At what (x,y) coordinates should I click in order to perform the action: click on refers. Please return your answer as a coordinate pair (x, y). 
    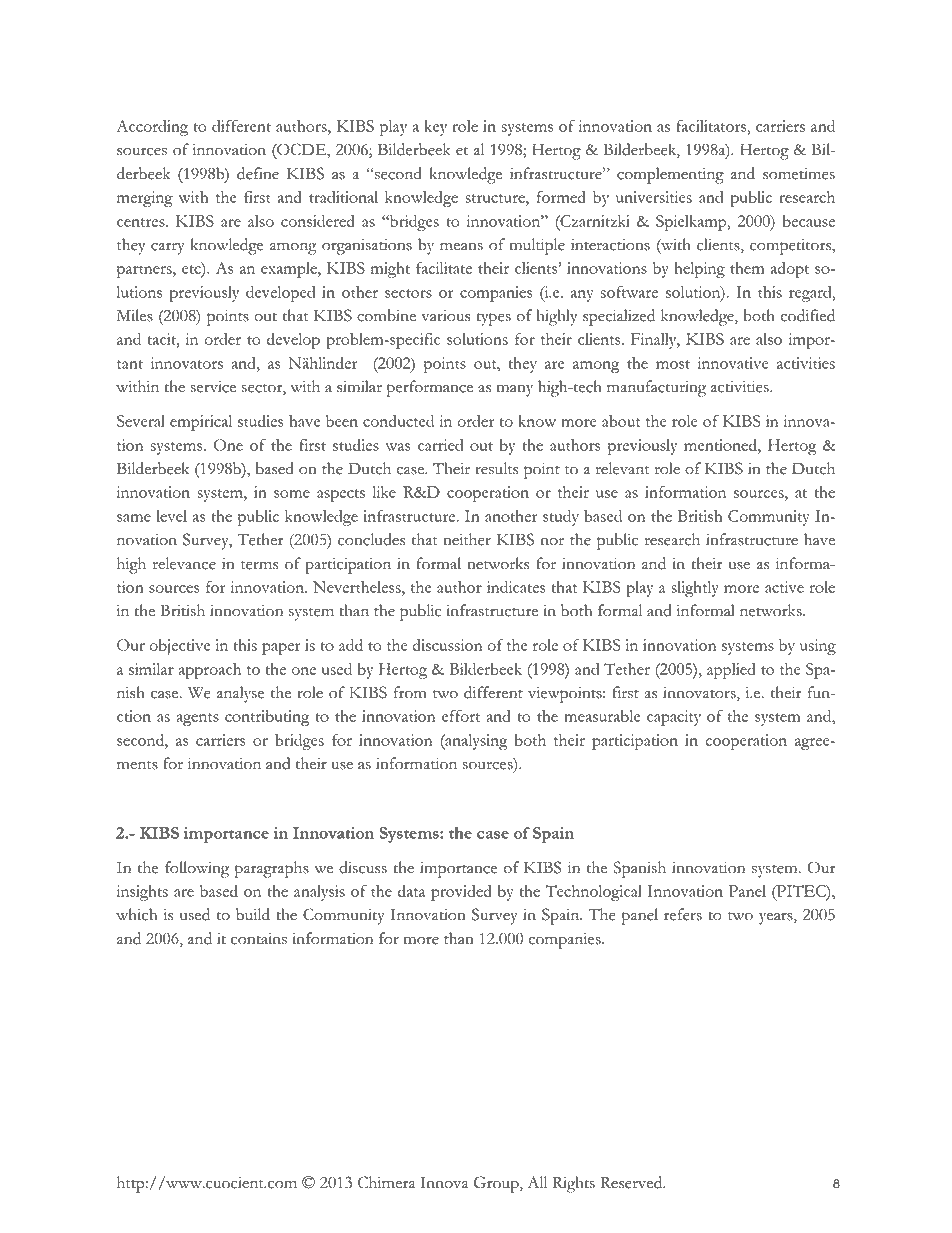
    Looking at the image, I should click on (683, 914).
